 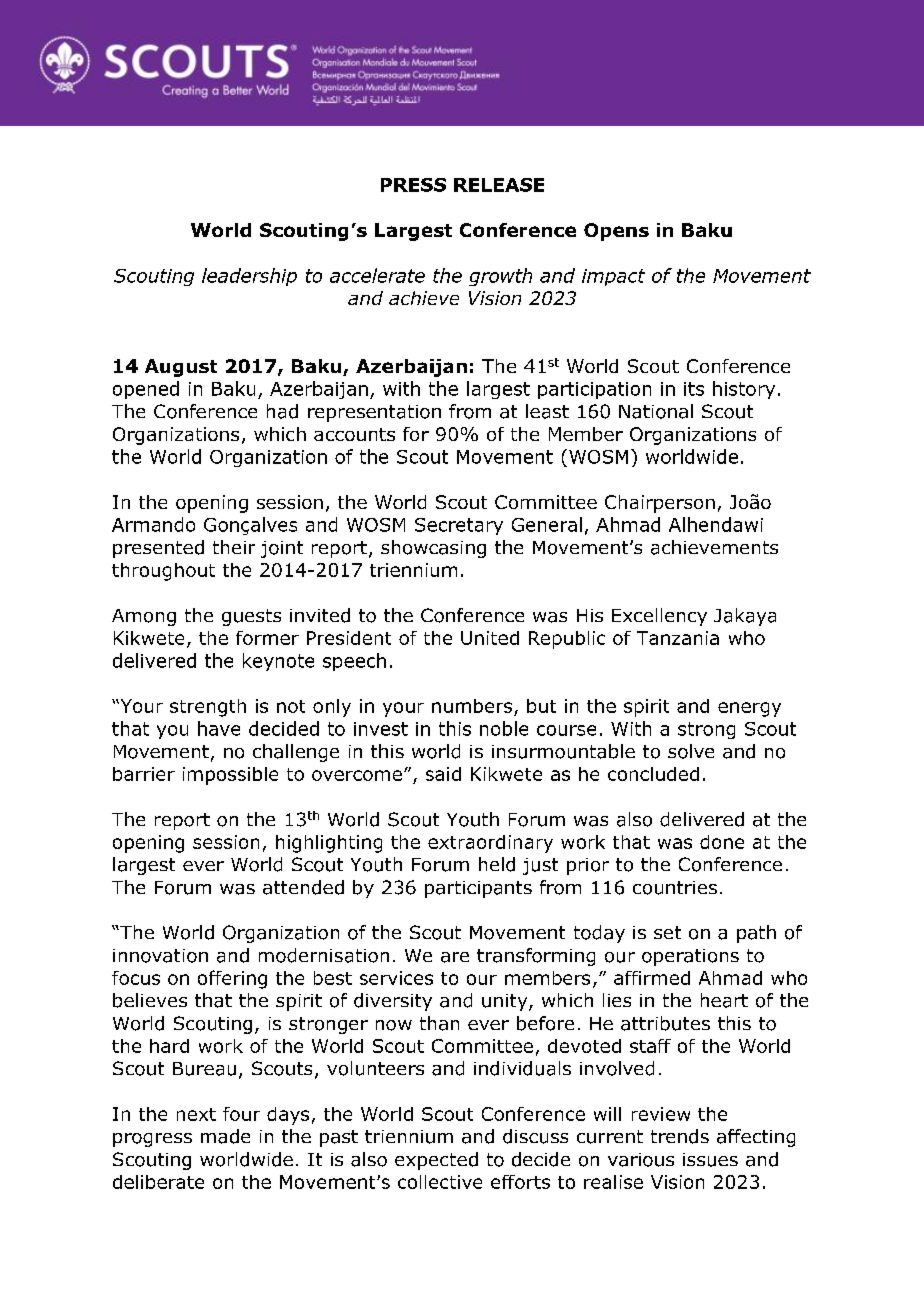 What do you see at coordinates (249, 277) in the image?
I see `leadership` at bounding box center [249, 277].
